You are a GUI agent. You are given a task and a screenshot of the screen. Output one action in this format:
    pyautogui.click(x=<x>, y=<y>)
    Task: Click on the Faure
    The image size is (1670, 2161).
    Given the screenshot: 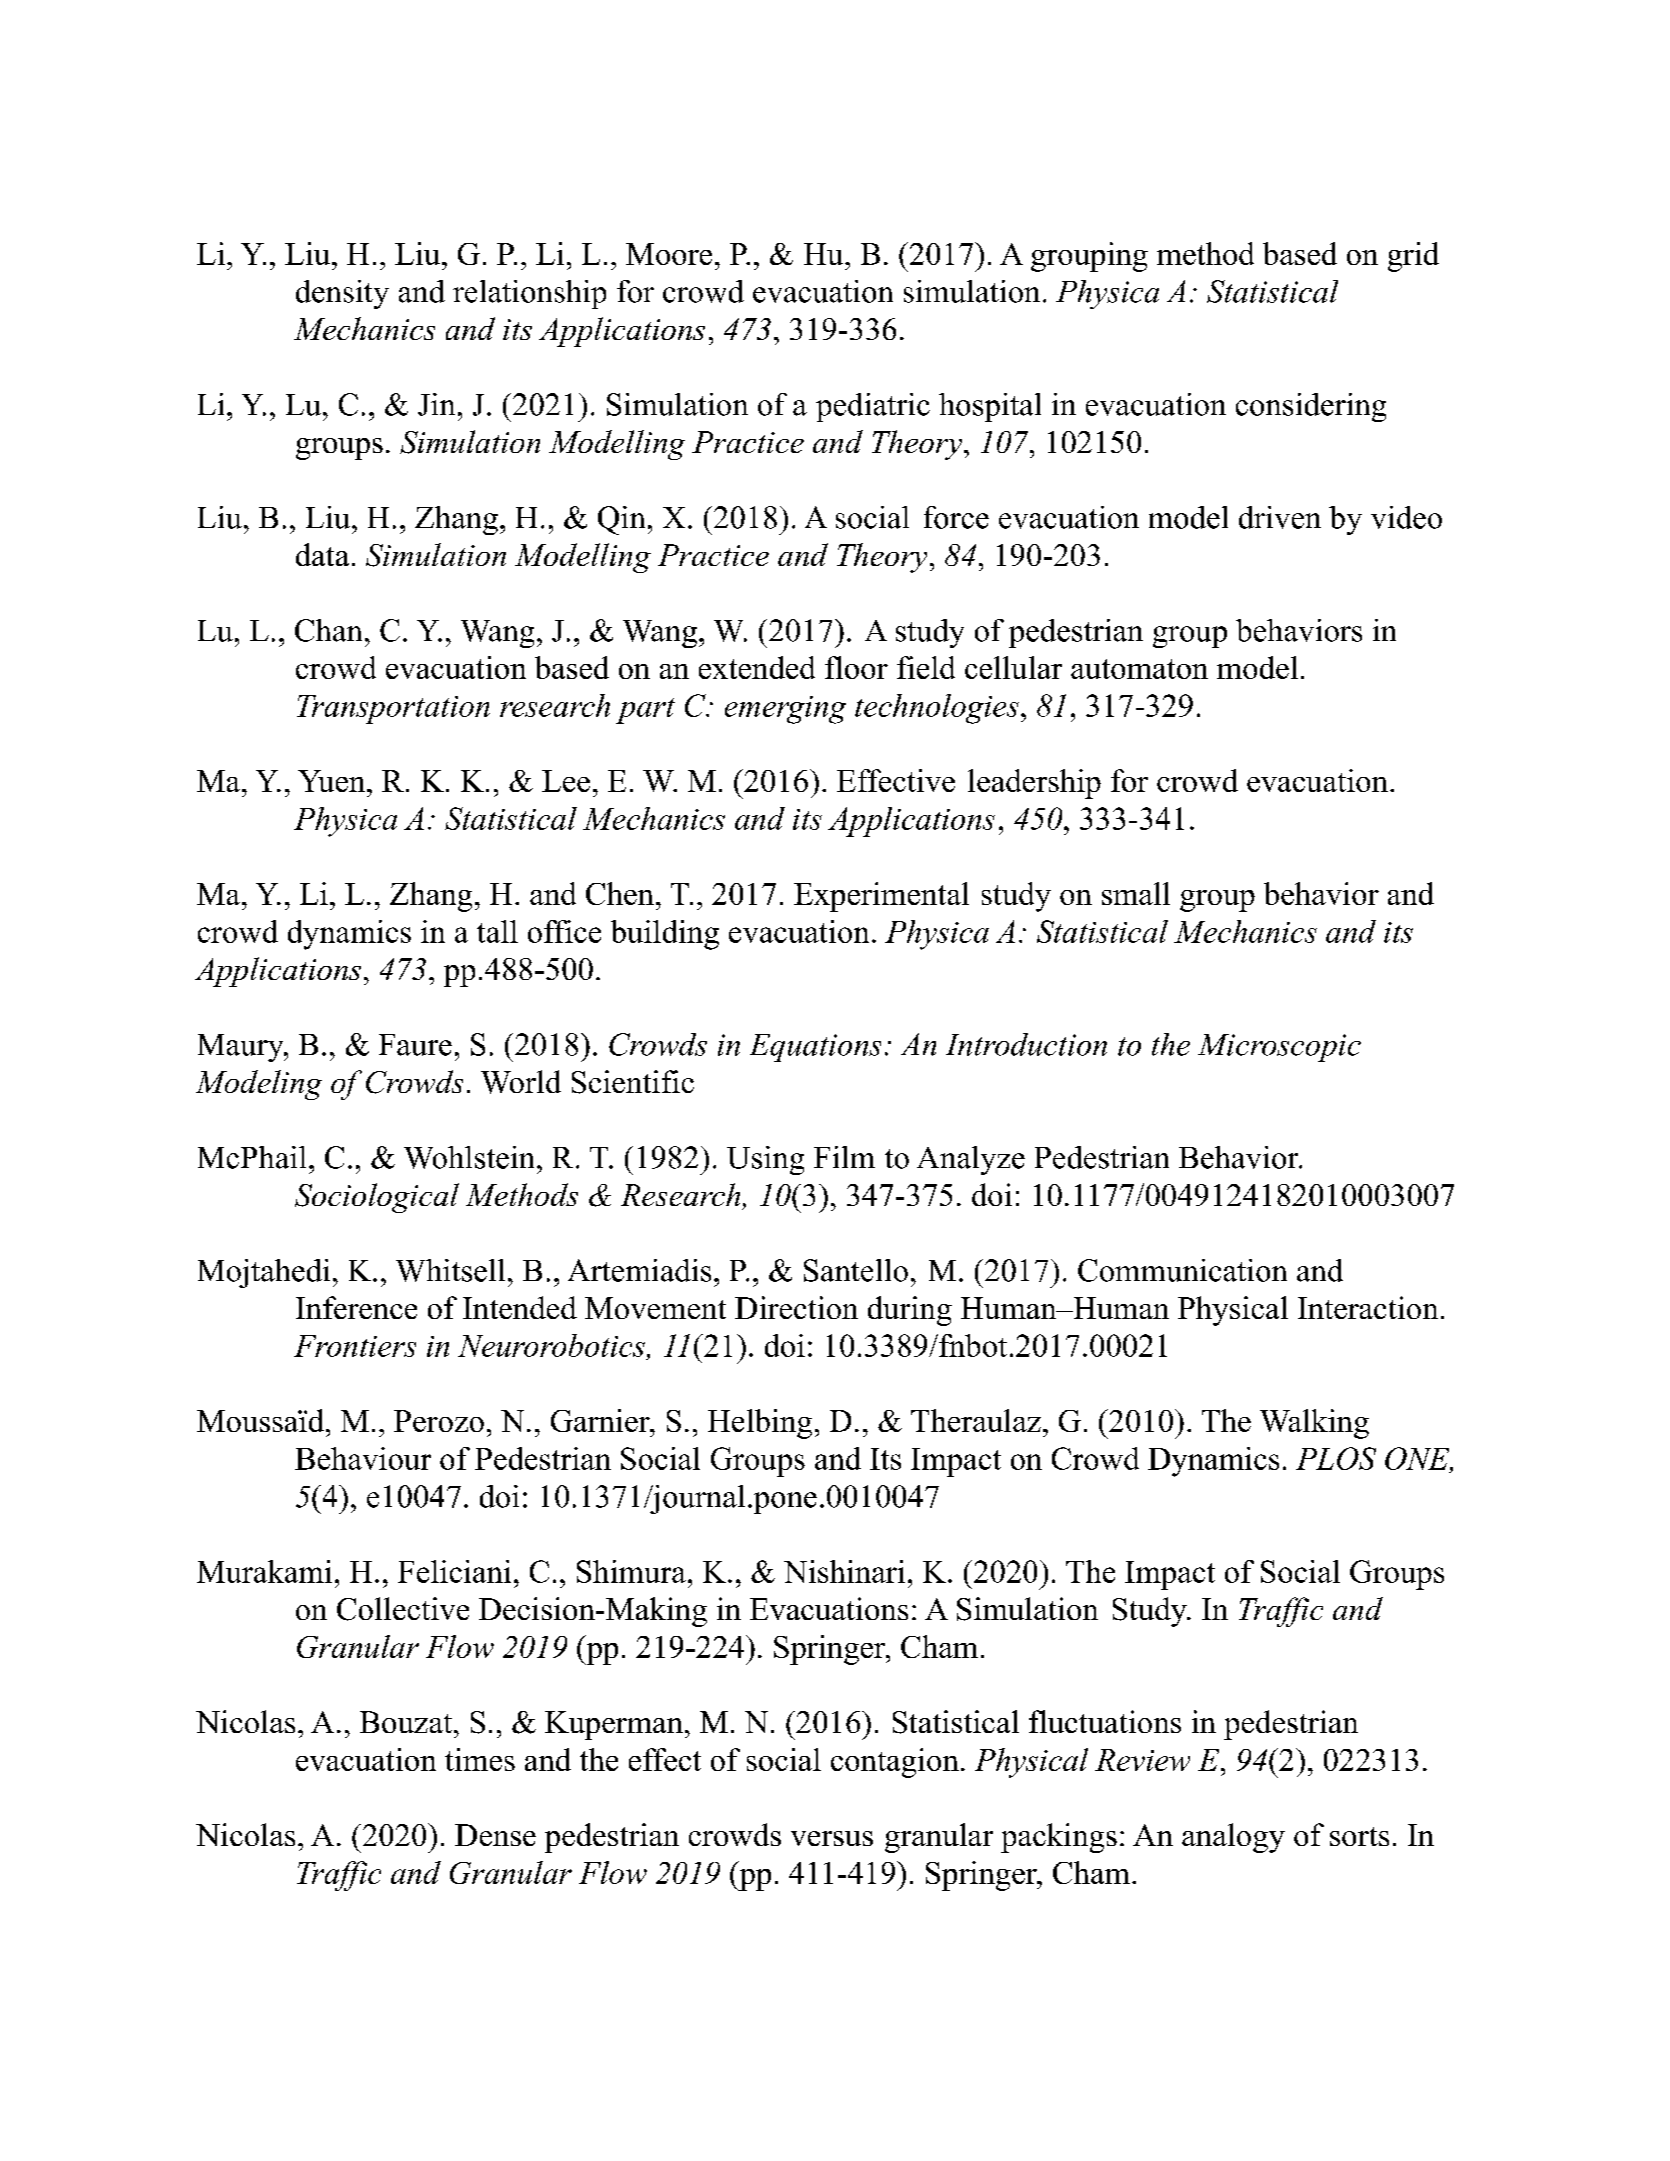 What is the action you would take?
    pyautogui.click(x=415, y=1045)
